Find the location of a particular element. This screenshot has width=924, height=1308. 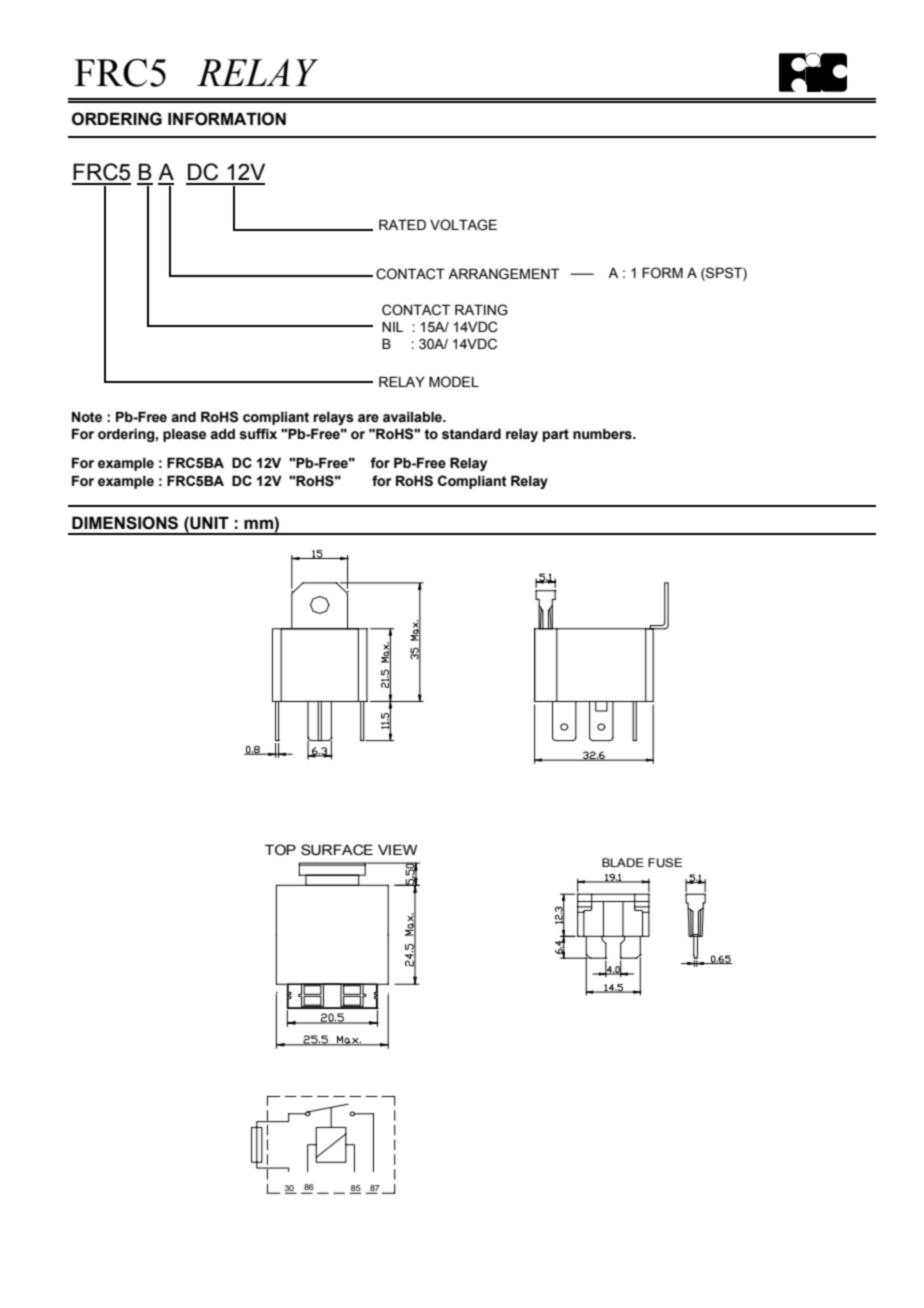

RATED is located at coordinates (402, 224).
